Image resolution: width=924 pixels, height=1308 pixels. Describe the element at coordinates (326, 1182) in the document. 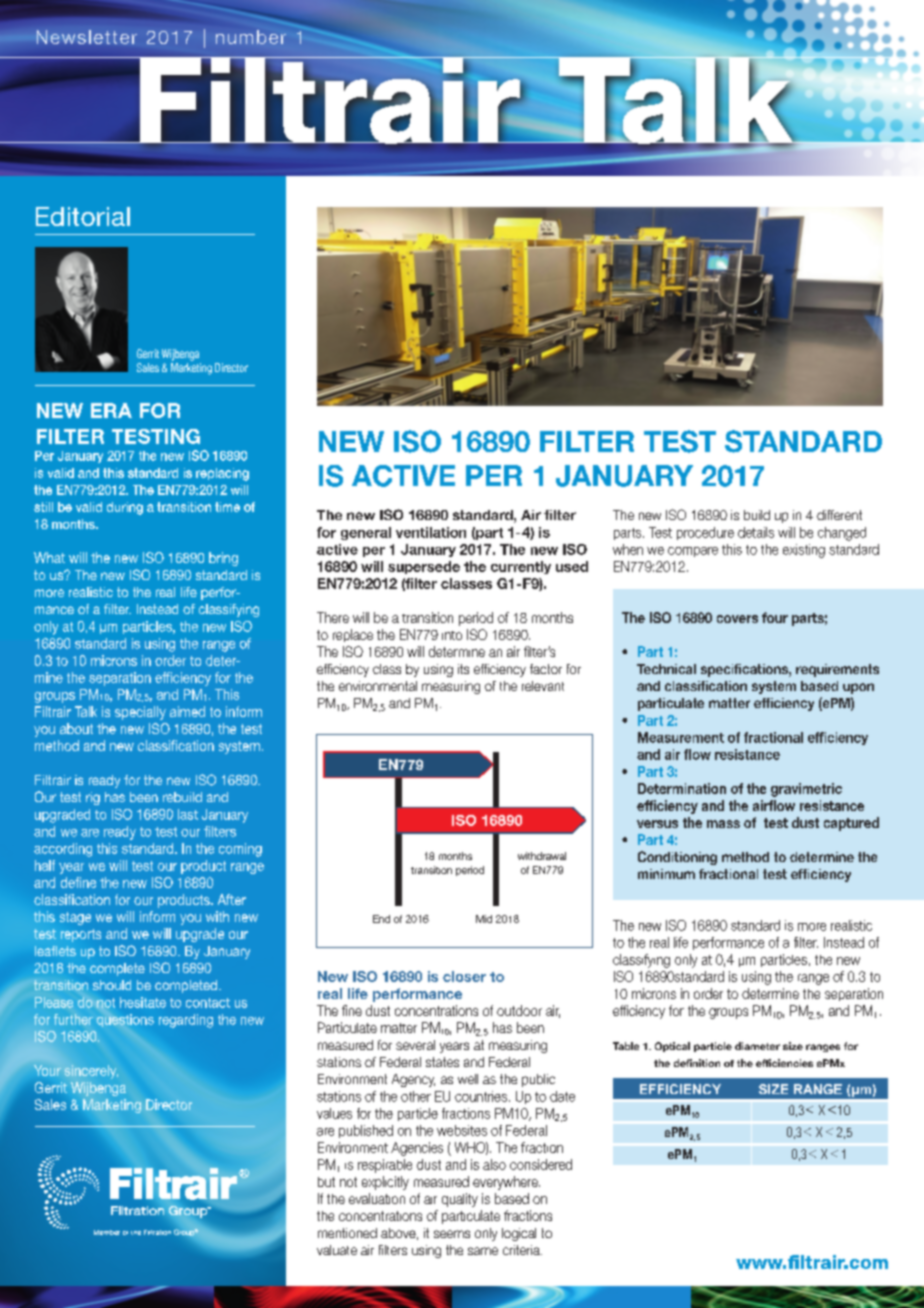

I see `but` at that location.
